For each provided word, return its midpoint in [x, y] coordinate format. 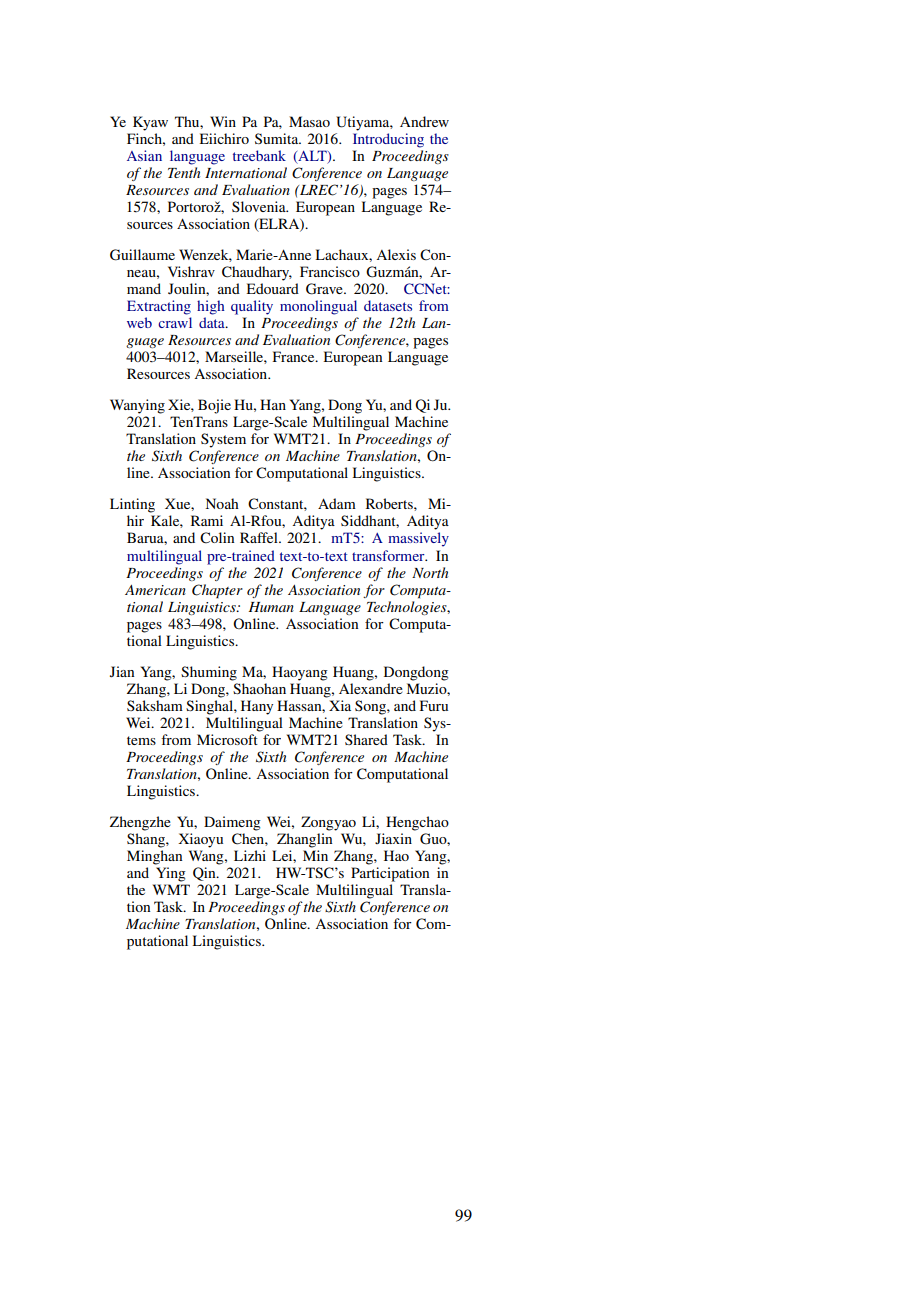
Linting [132, 505]
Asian [144, 155]
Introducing [388, 140]
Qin [205, 874]
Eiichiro [224, 138]
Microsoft [227, 739]
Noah [222, 503]
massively [418, 539]
